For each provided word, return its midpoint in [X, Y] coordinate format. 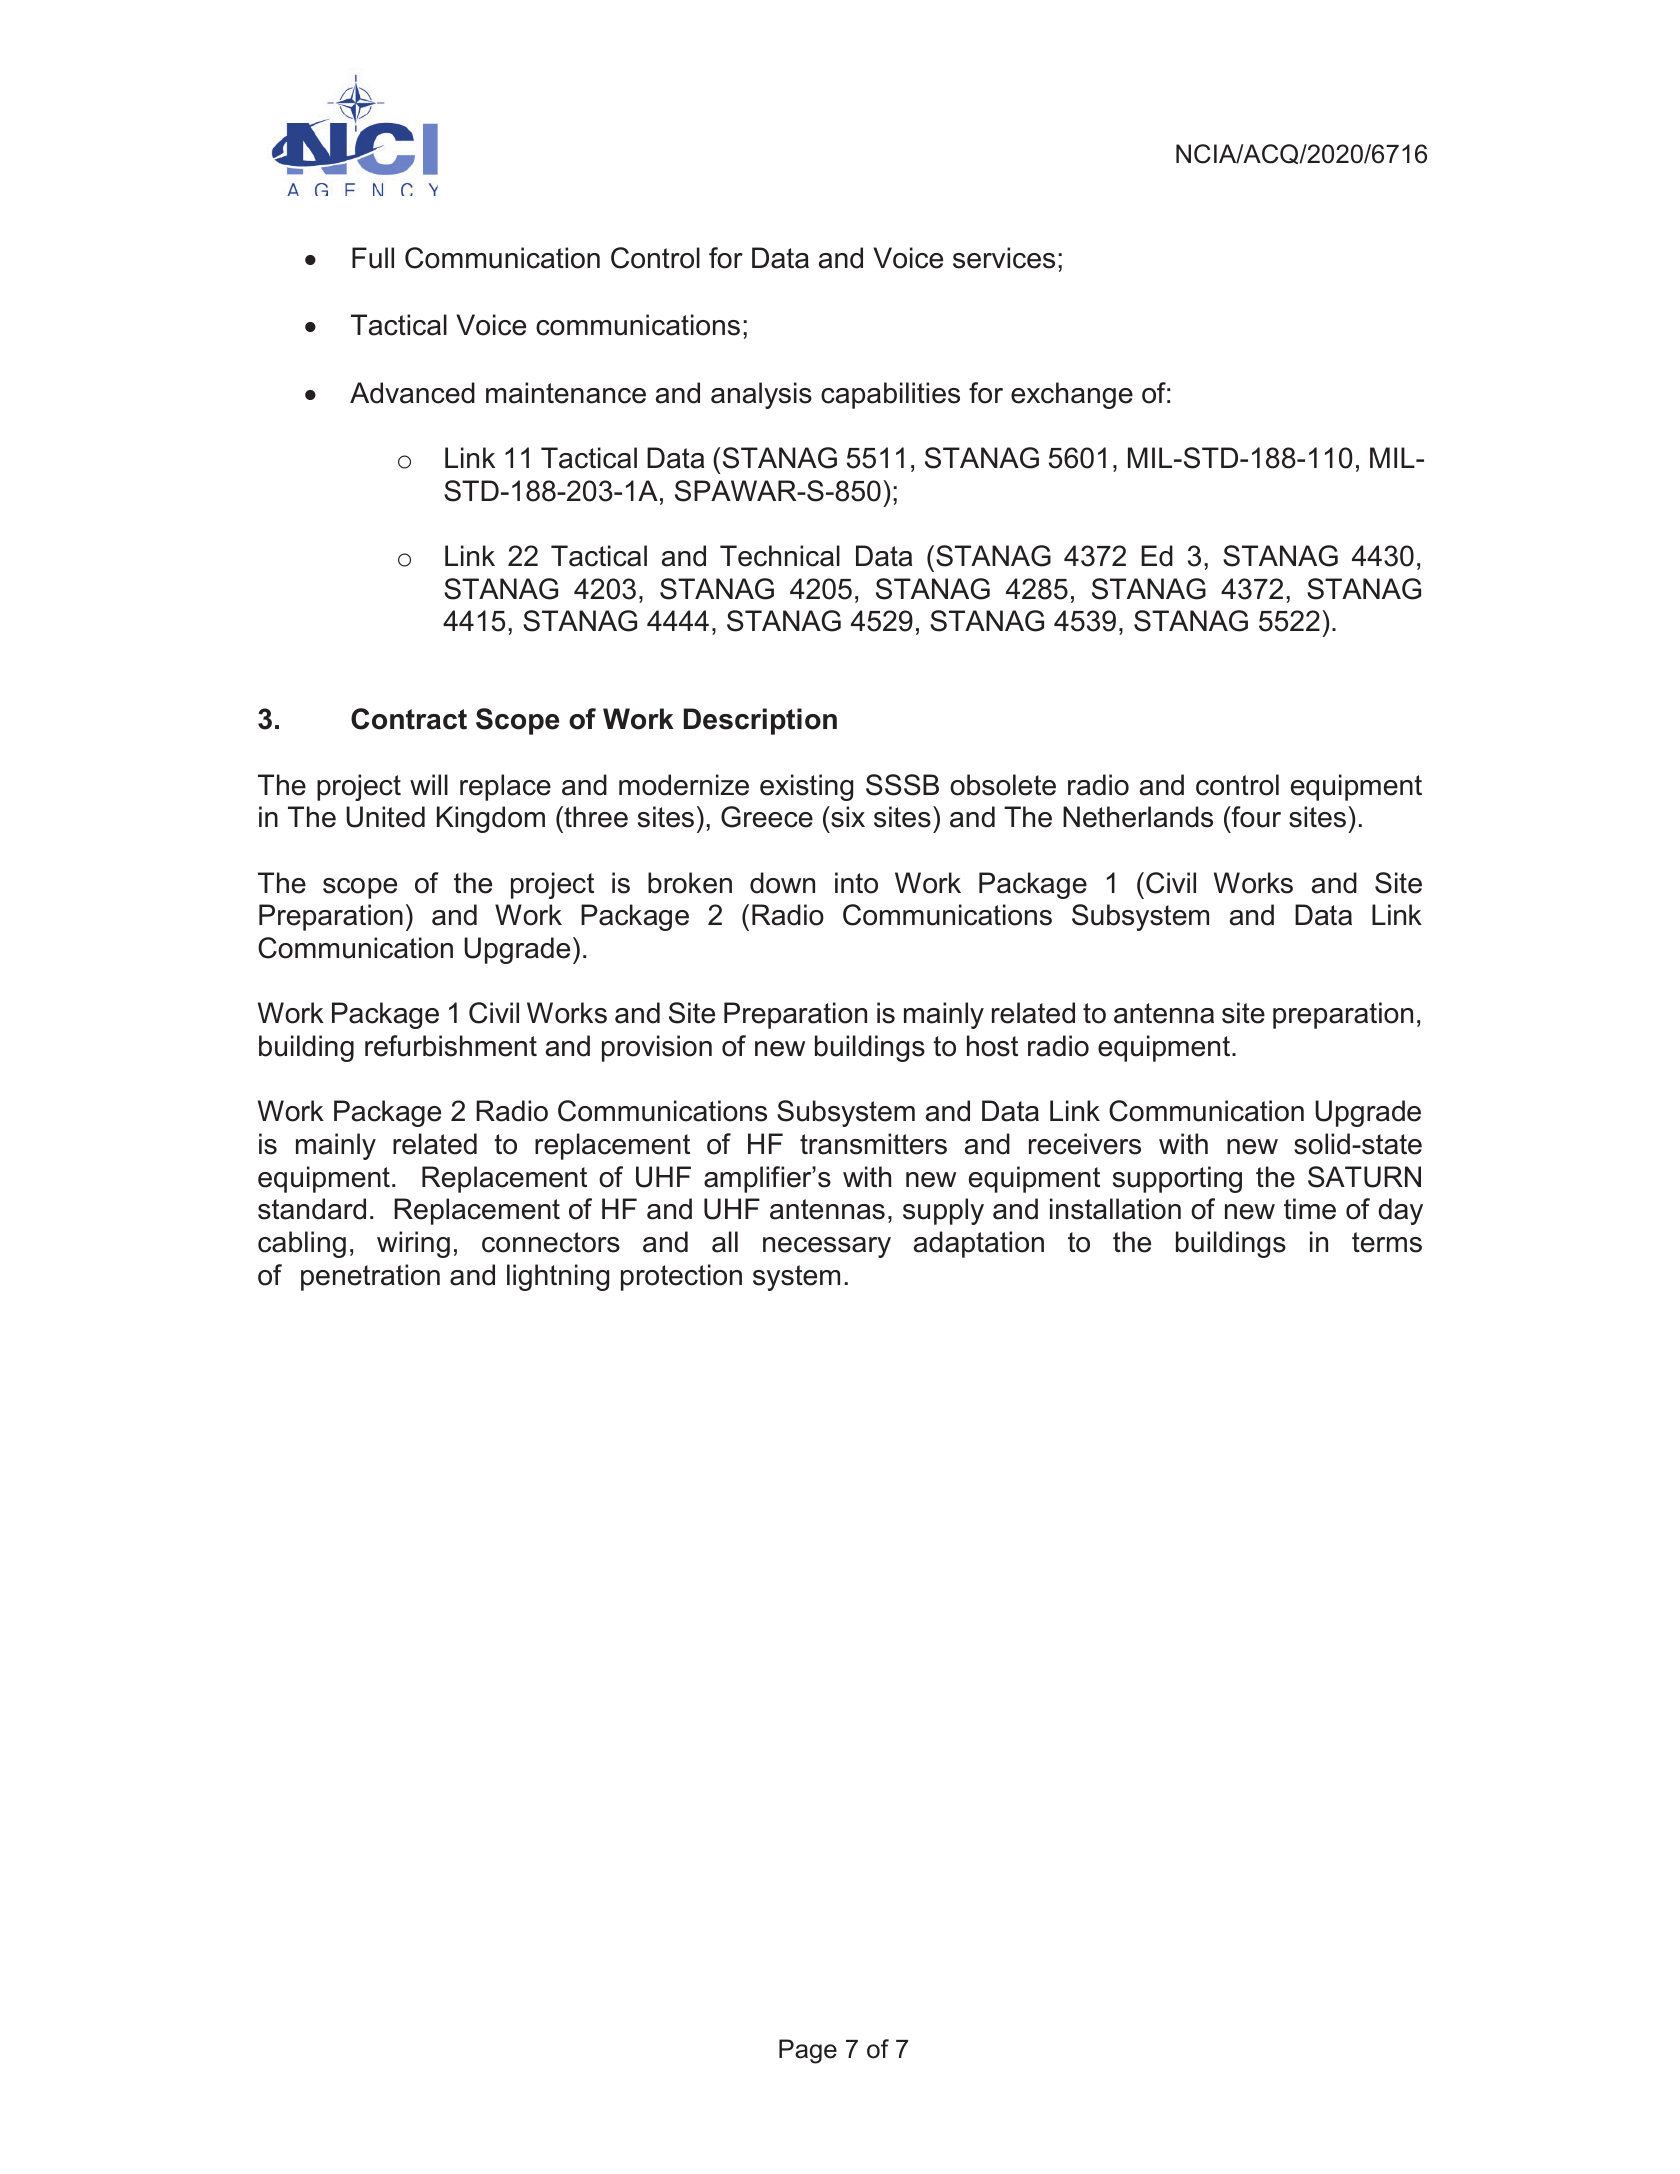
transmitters [873, 1144]
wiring [413, 1244]
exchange [1072, 395]
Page [808, 2051]
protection [681, 1277]
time [1310, 1209]
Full [373, 258]
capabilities [890, 395]
